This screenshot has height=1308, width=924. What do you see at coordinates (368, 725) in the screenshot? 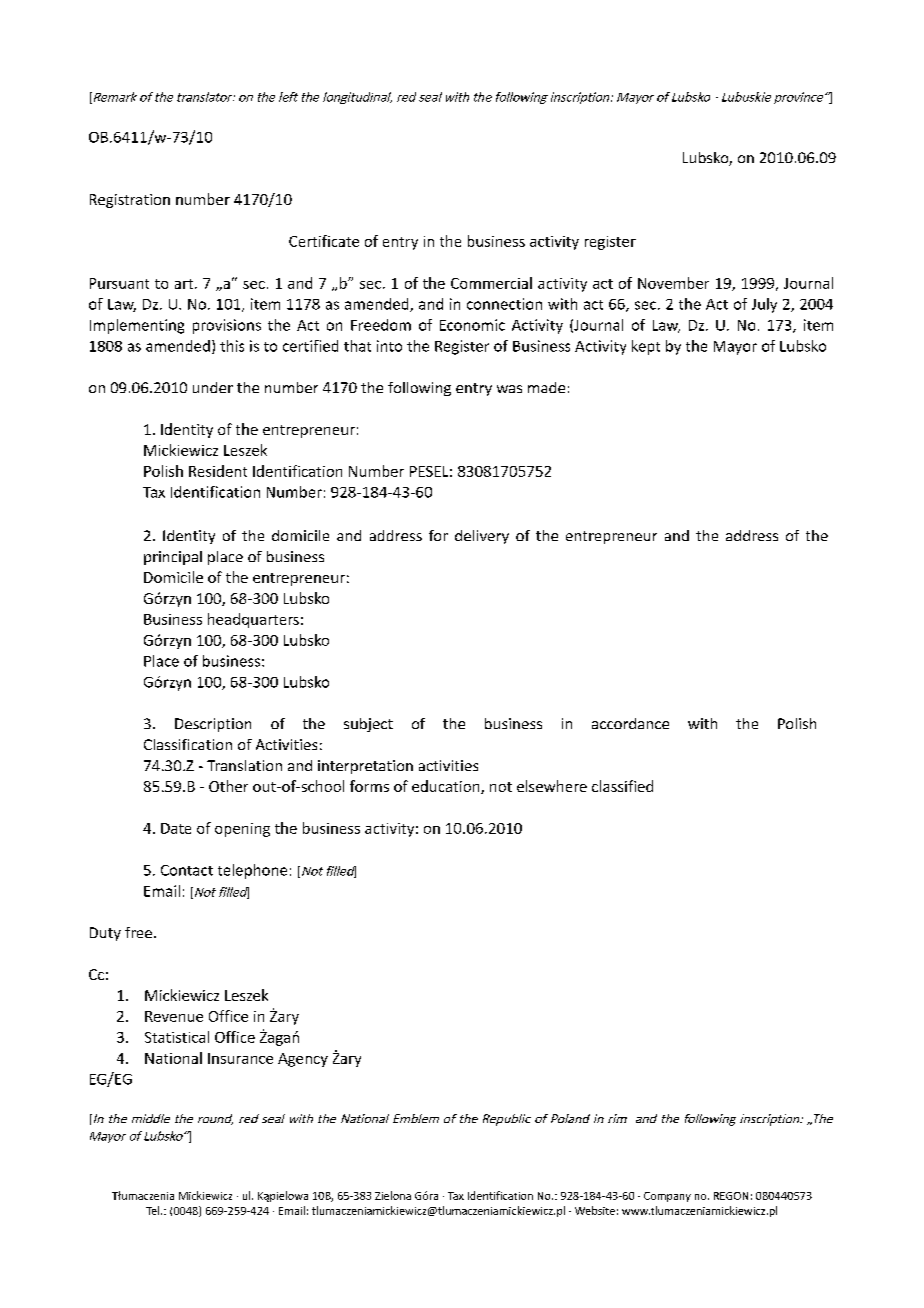
I see `subject` at bounding box center [368, 725].
